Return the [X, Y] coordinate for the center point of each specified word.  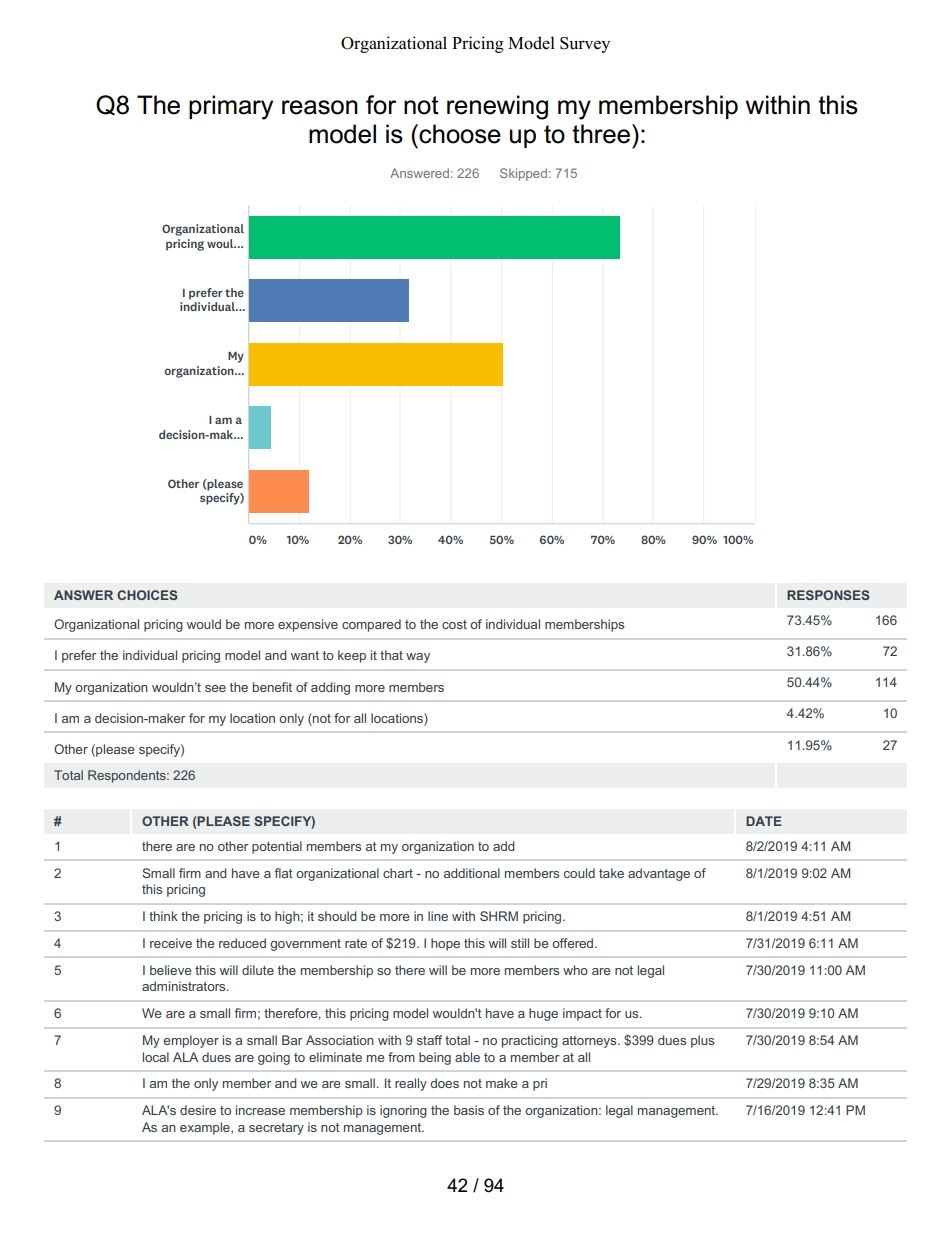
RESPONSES [828, 595]
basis [469, 1110]
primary [231, 107]
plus [702, 1041]
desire [198, 1110]
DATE [764, 821]
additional [472, 873]
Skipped [523, 174]
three [601, 134]
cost [454, 624]
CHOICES [147, 595]
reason [320, 107]
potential [277, 847]
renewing [497, 107]
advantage [659, 874]
